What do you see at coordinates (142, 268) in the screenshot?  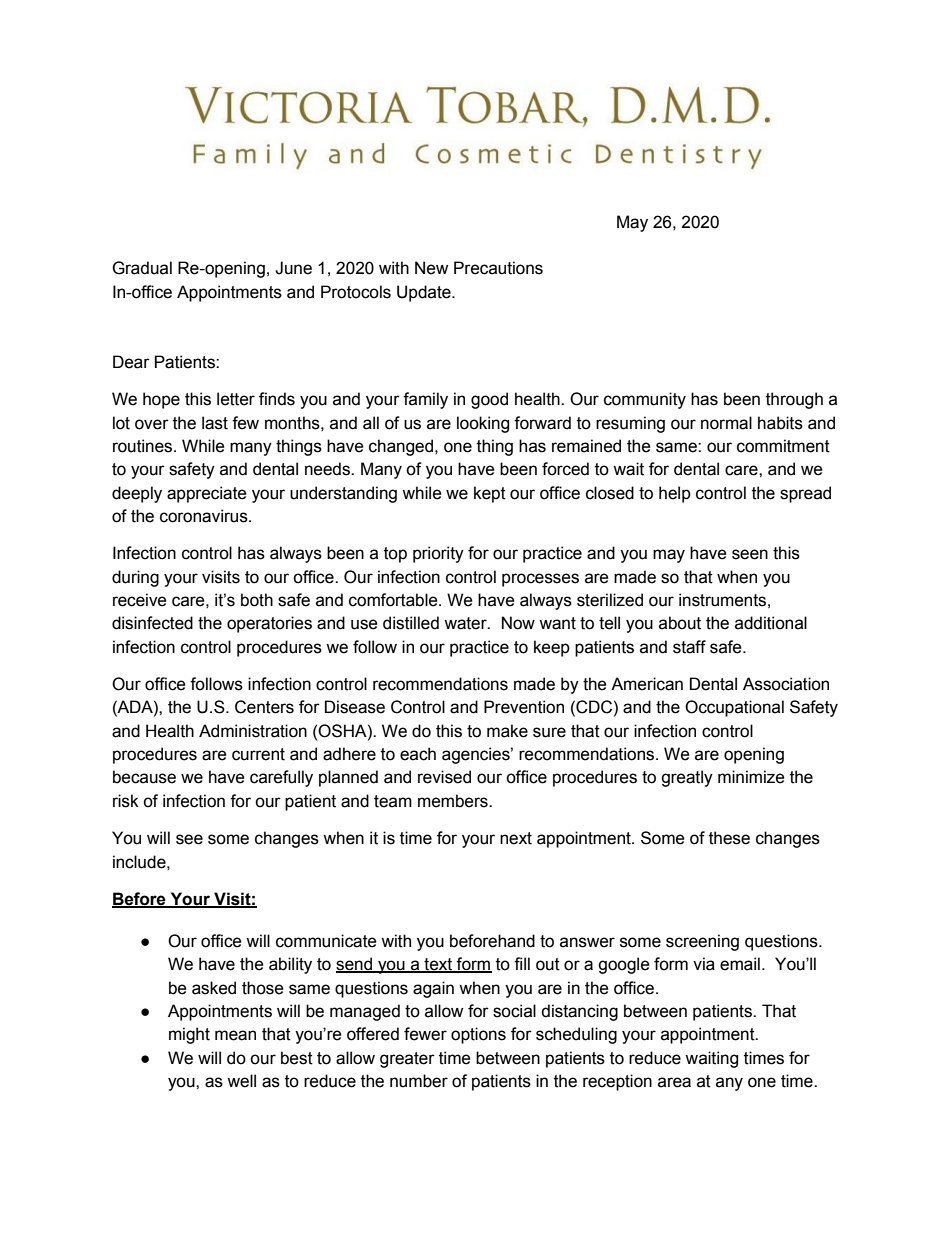 I see `Gradual` at bounding box center [142, 268].
